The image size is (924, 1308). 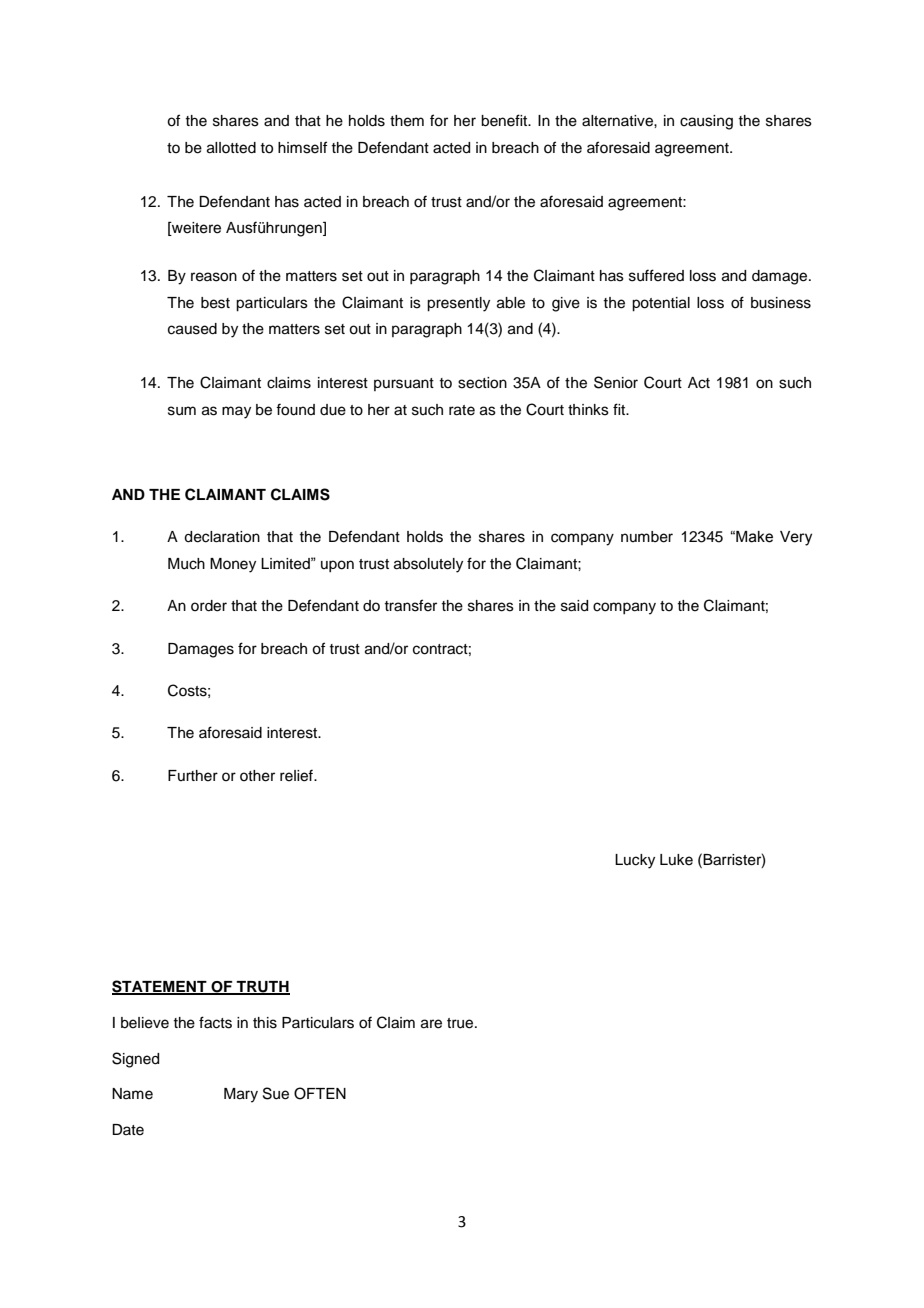 What do you see at coordinates (706, 122) in the page?
I see `causing` at bounding box center [706, 122].
